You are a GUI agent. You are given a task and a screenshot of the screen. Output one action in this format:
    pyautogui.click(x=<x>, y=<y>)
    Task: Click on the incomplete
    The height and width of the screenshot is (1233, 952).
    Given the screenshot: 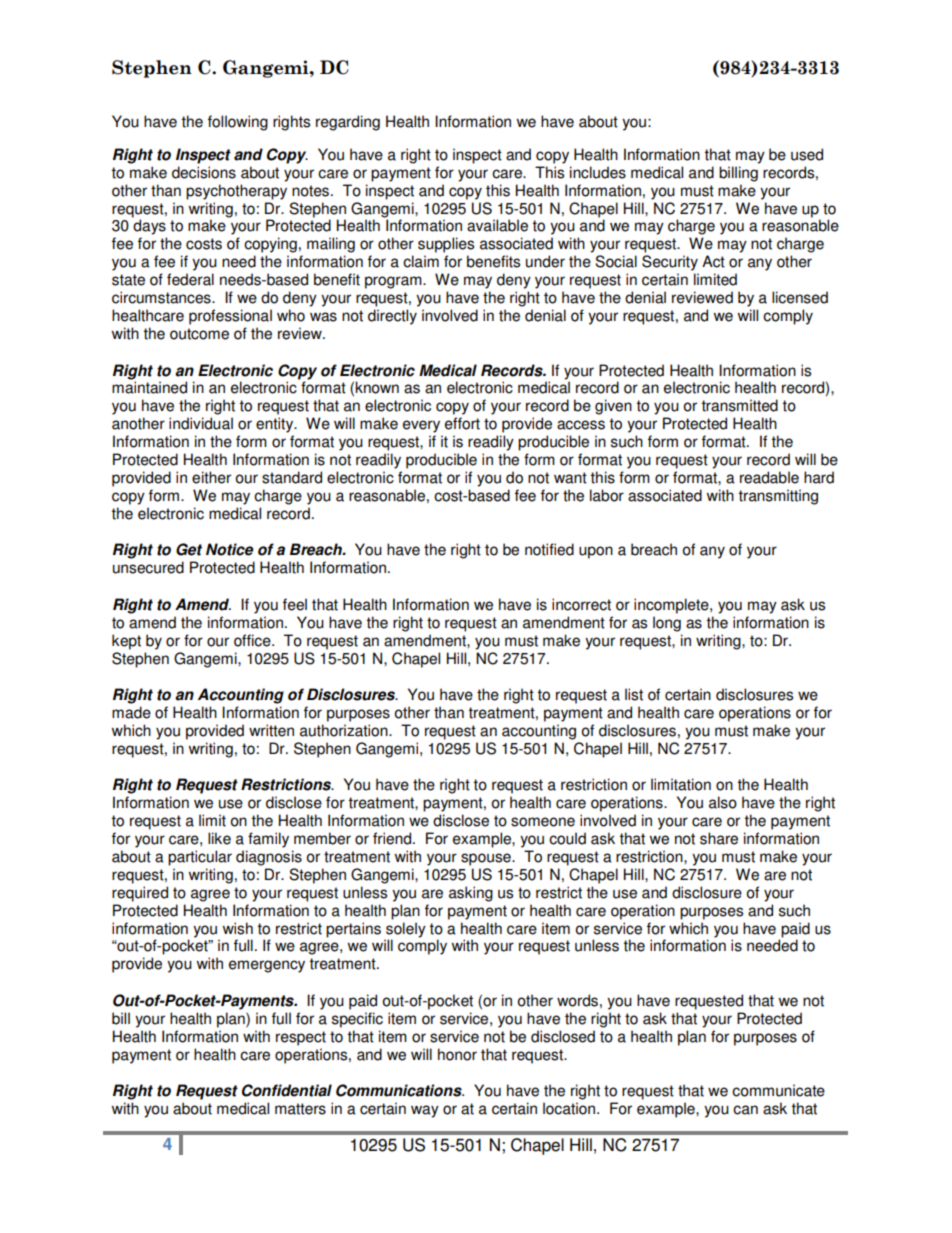 What is the action you would take?
    pyautogui.click(x=672, y=606)
